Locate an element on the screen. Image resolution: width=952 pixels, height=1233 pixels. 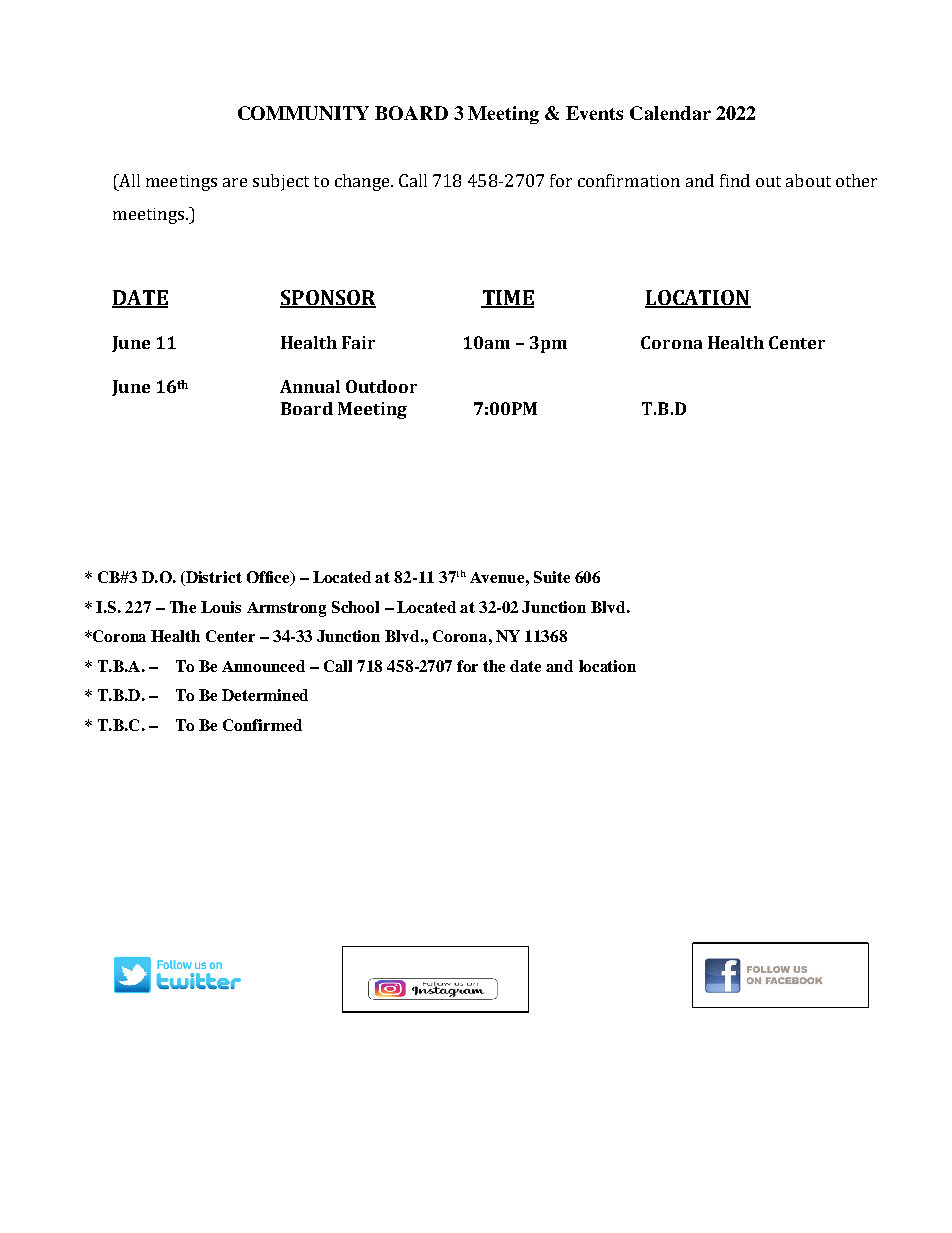
about is located at coordinates (808, 180).
